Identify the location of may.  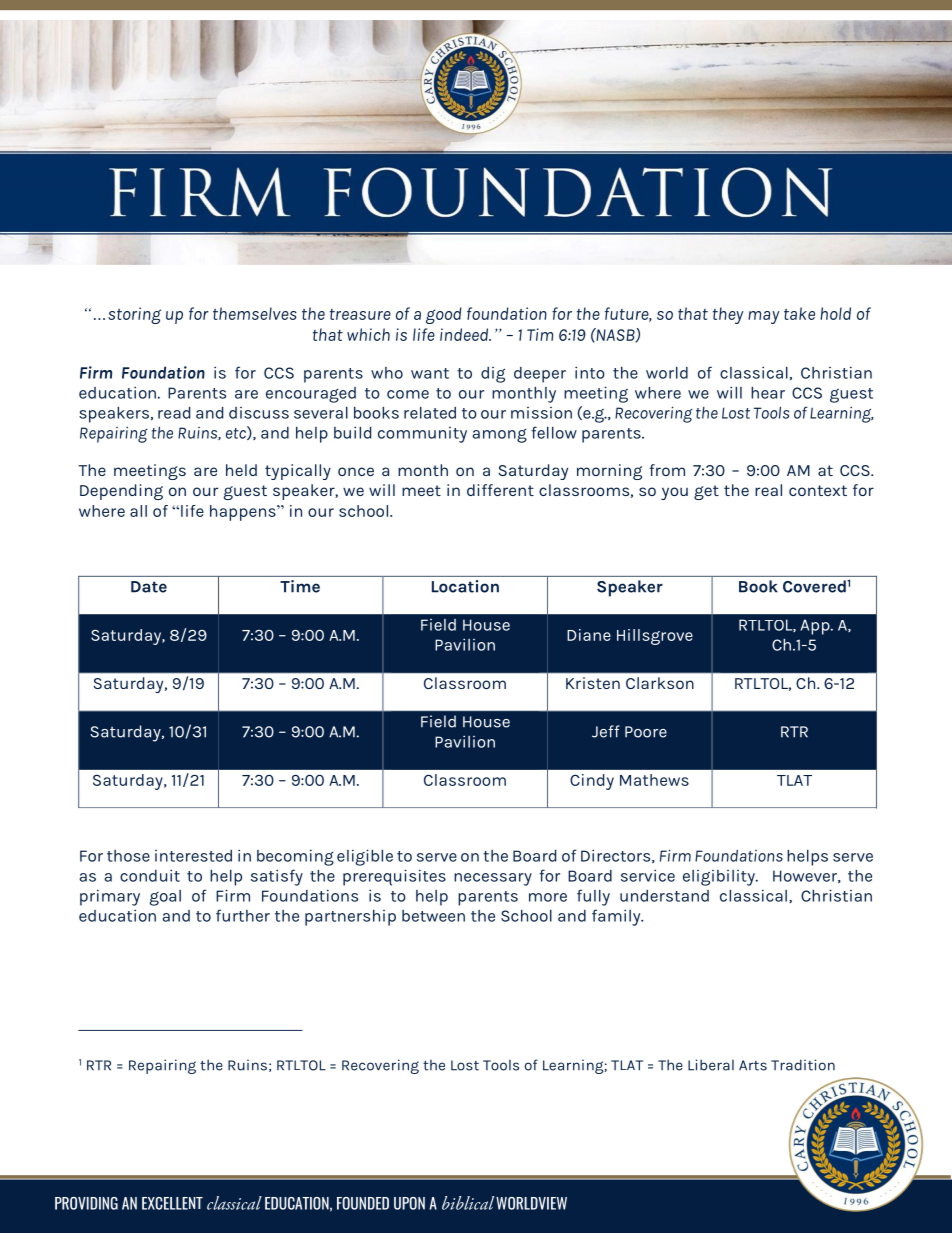
(764, 317).
